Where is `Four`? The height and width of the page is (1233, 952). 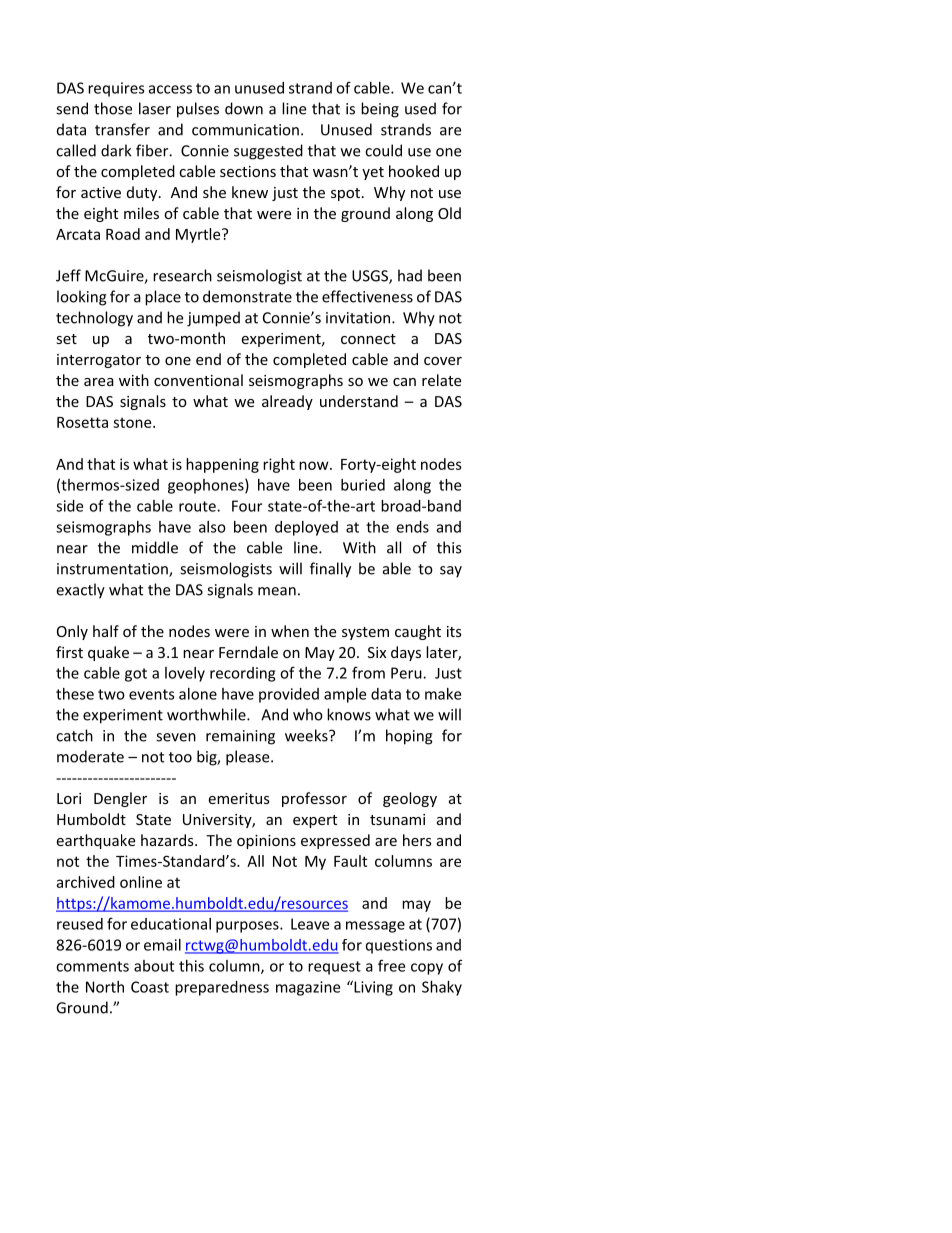 Four is located at coordinates (247, 506).
